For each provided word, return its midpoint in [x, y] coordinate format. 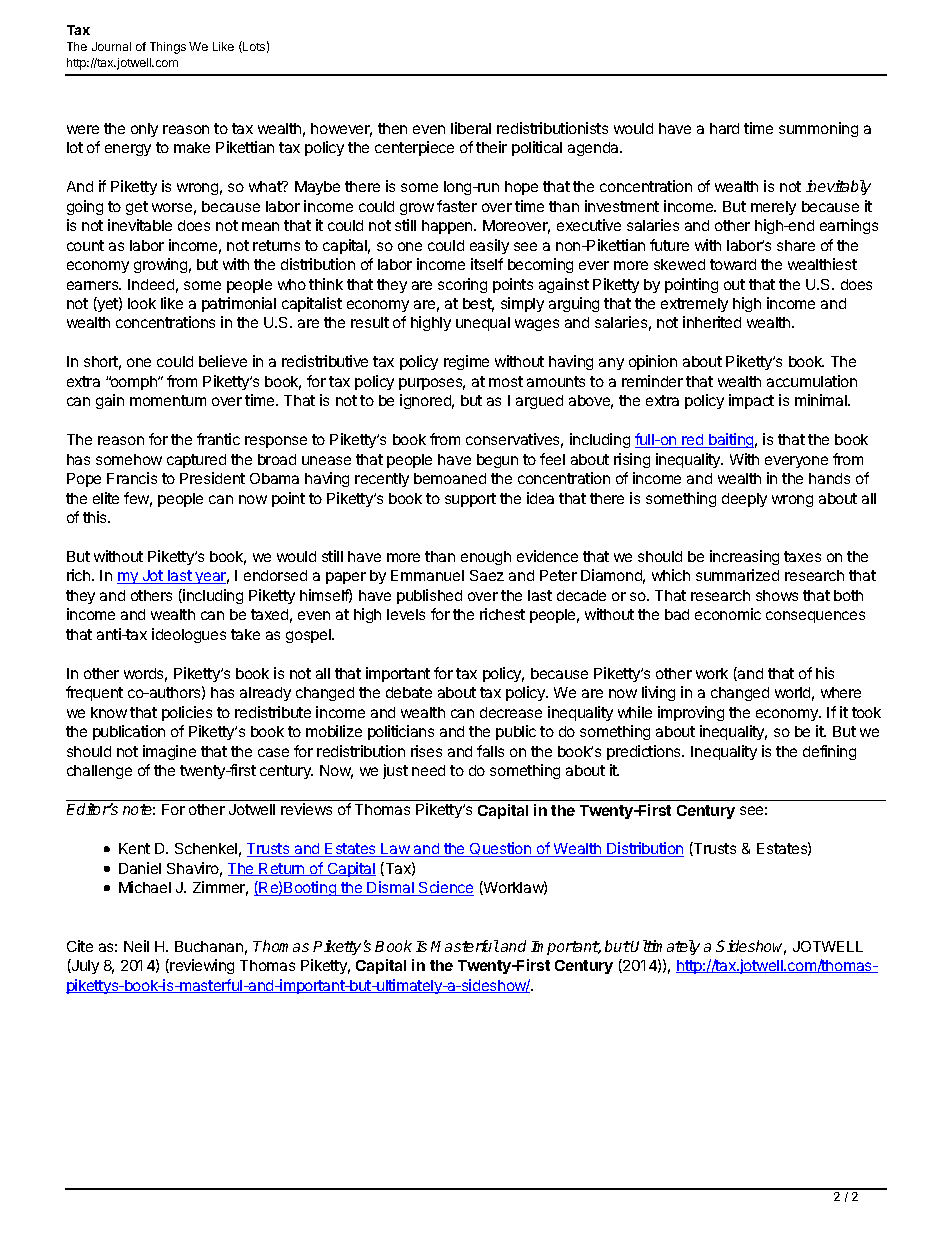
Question [501, 849]
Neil [136, 946]
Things [168, 48]
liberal [471, 128]
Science [445, 888]
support [470, 500]
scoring [462, 285]
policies [187, 713]
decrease [511, 712]
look [142, 303]
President [212, 478]
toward [733, 264]
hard [724, 128]
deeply [744, 500]
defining [829, 752]
